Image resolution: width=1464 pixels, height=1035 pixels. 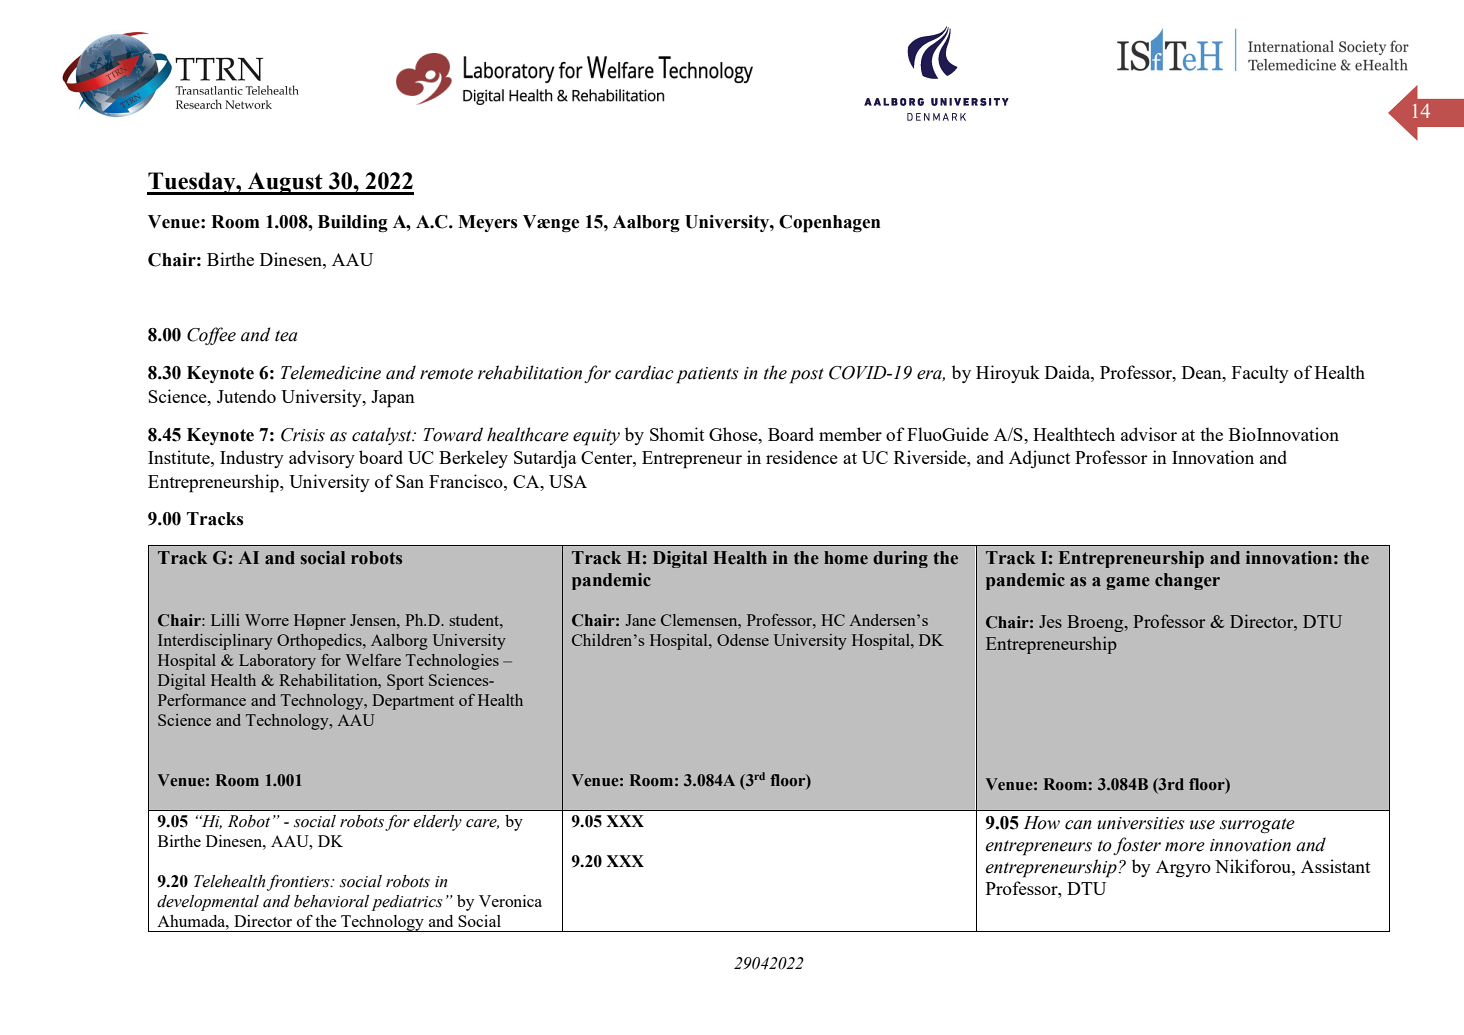 What do you see at coordinates (299, 883) in the image?
I see `frontiers` at bounding box center [299, 883].
